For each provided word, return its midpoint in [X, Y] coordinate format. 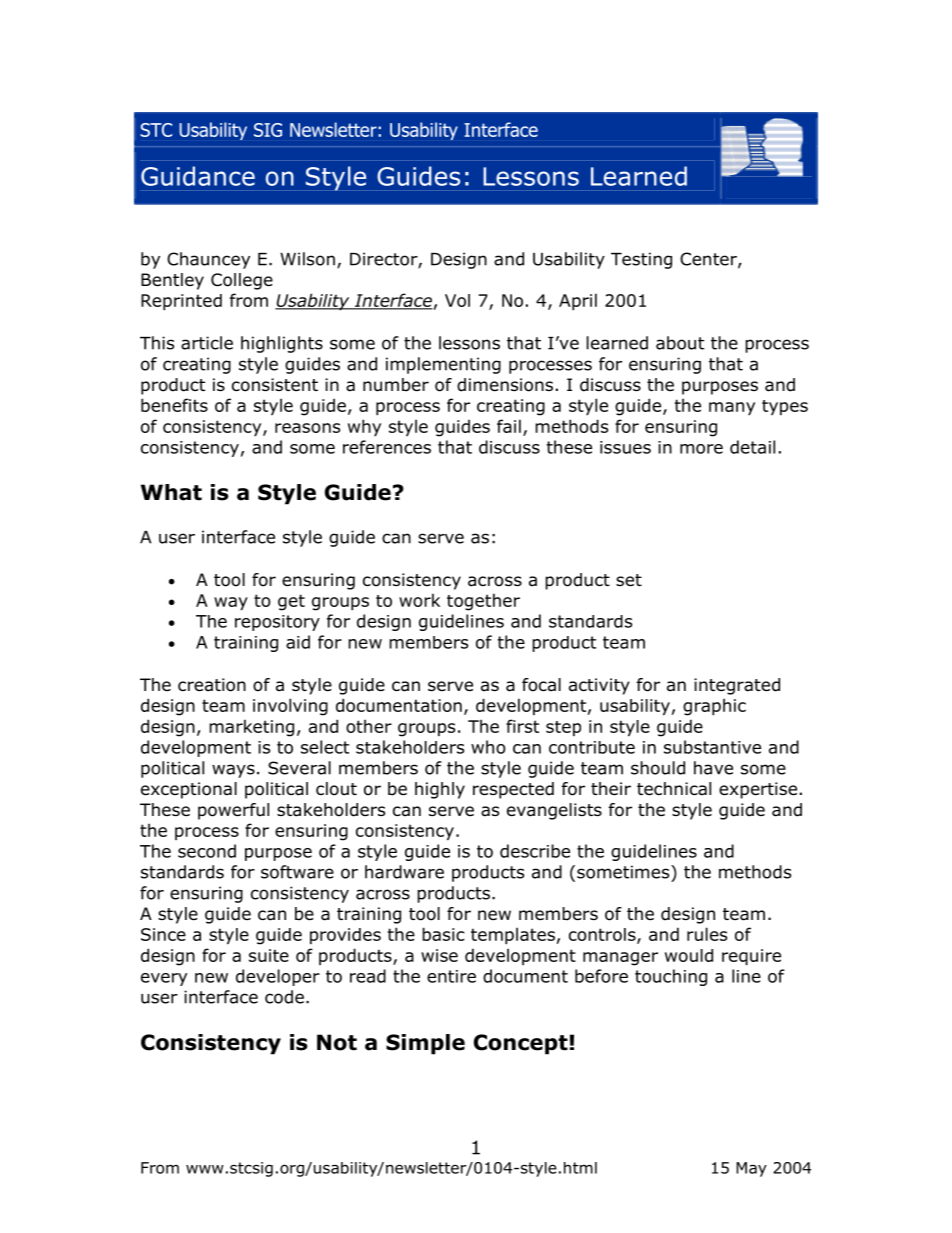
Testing [641, 260]
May [751, 1169]
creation [212, 685]
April [578, 301]
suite [269, 955]
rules [707, 934]
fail [509, 426]
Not [337, 1042]
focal [541, 685]
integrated [737, 686]
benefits [174, 405]
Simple [425, 1044]
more [701, 449]
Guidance [198, 176]
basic [443, 934]
